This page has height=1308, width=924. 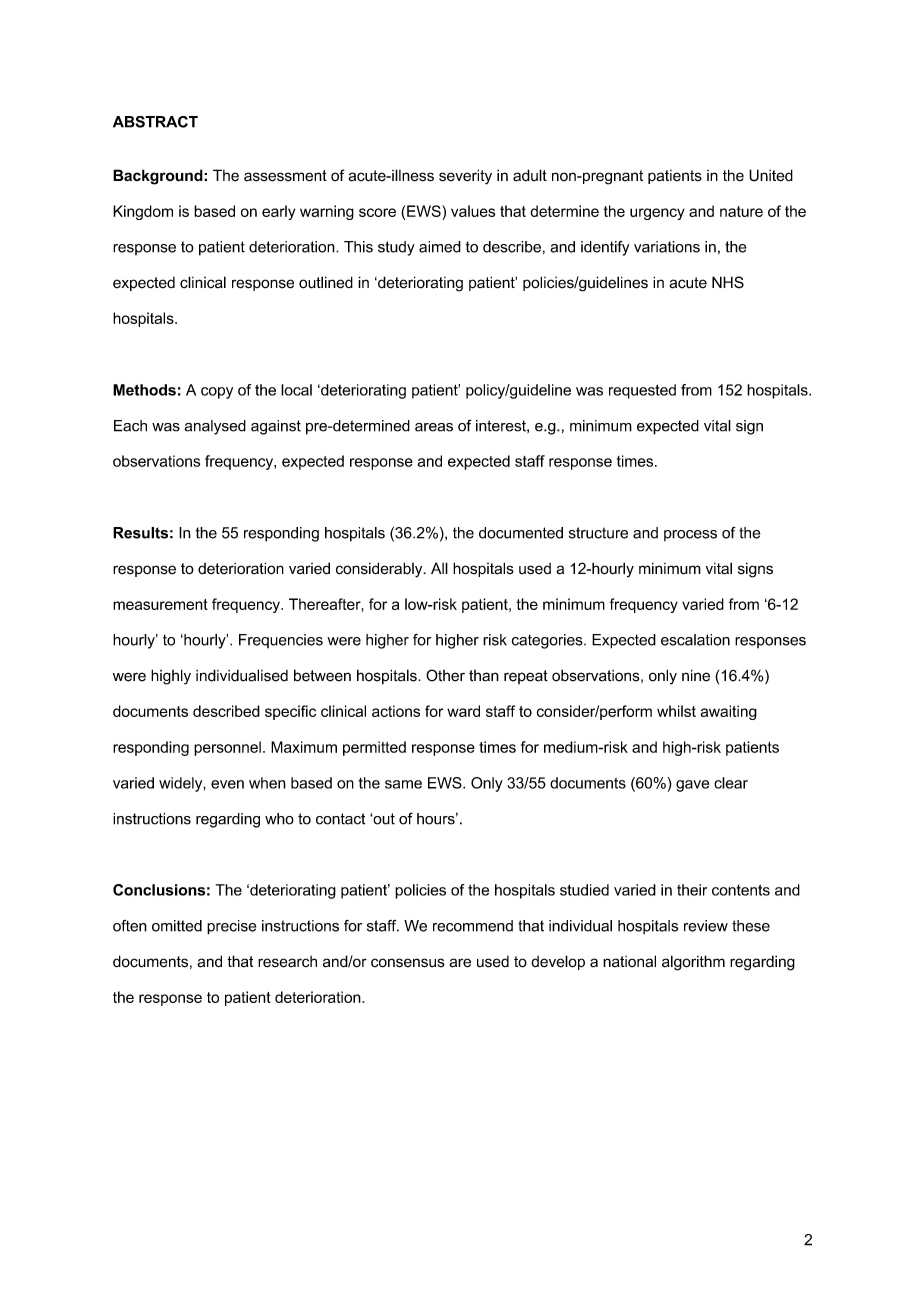 What do you see at coordinates (690, 535) in the page?
I see `process` at bounding box center [690, 535].
